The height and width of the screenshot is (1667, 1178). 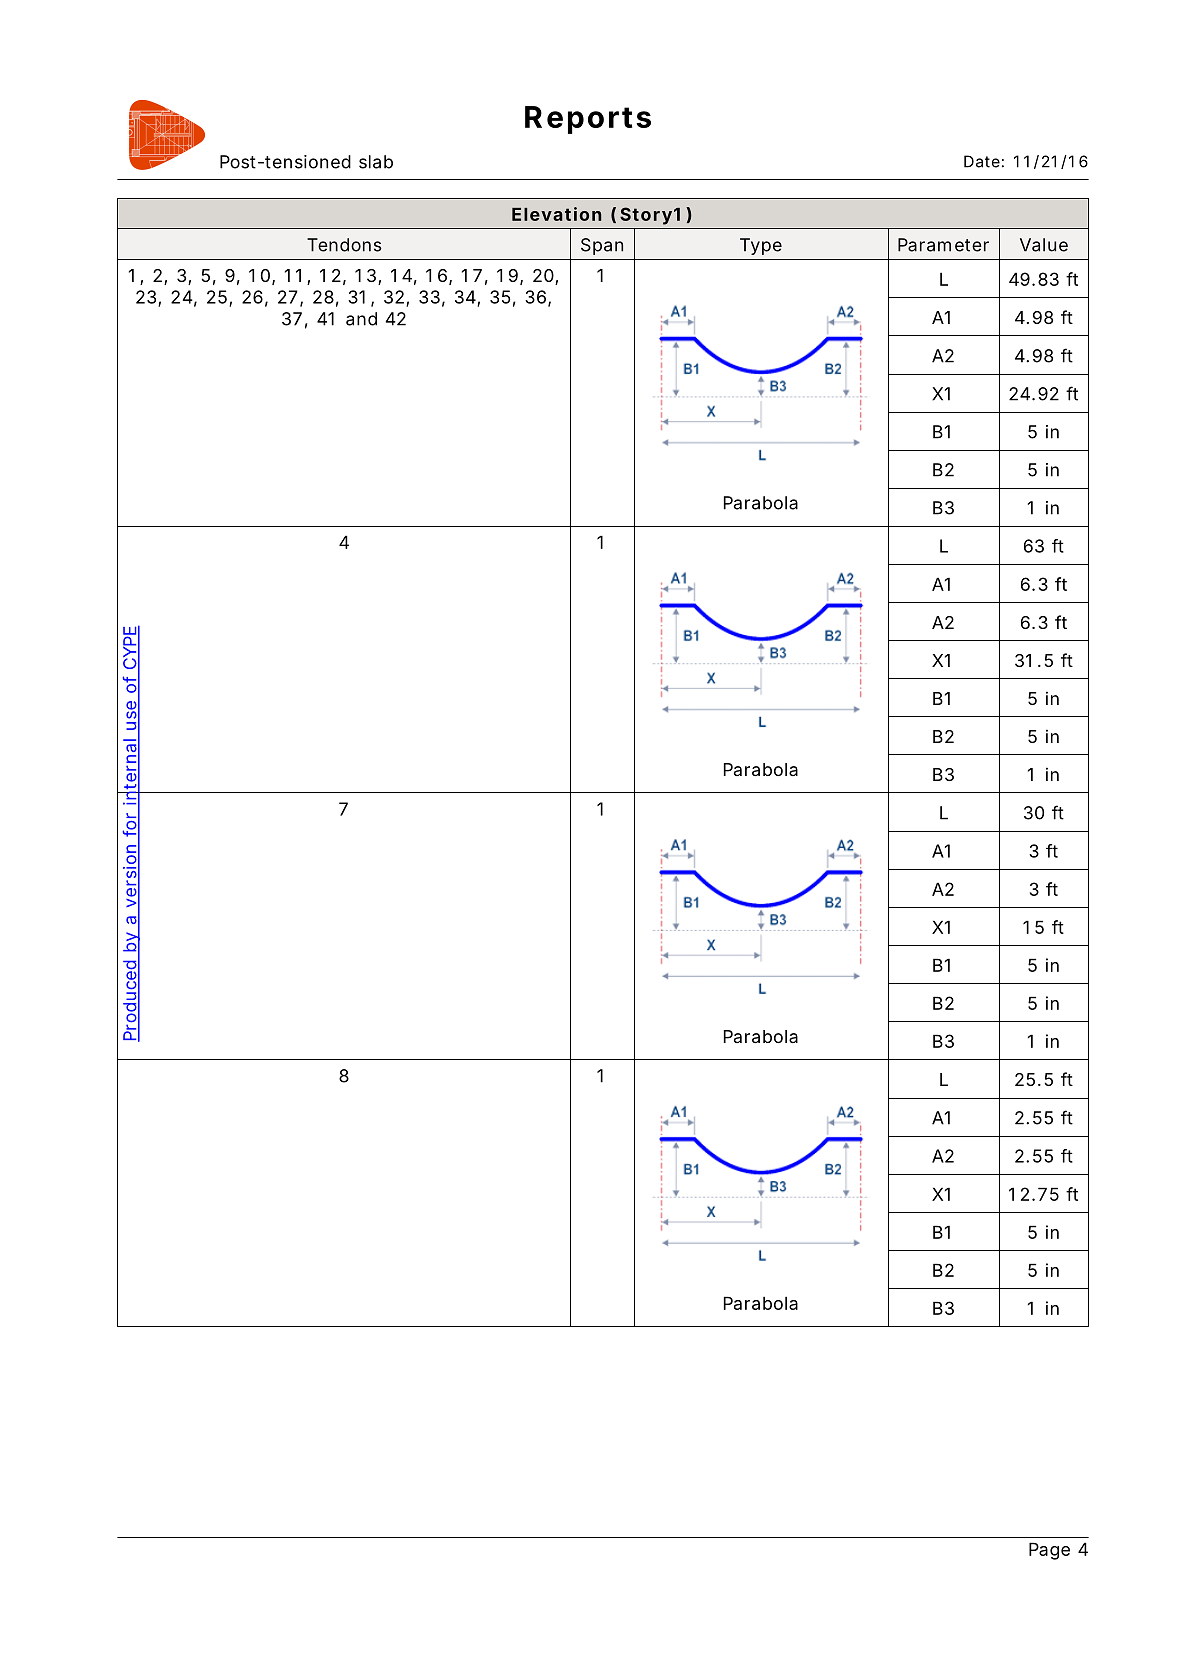 What do you see at coordinates (376, 162) in the screenshot?
I see `slab` at bounding box center [376, 162].
